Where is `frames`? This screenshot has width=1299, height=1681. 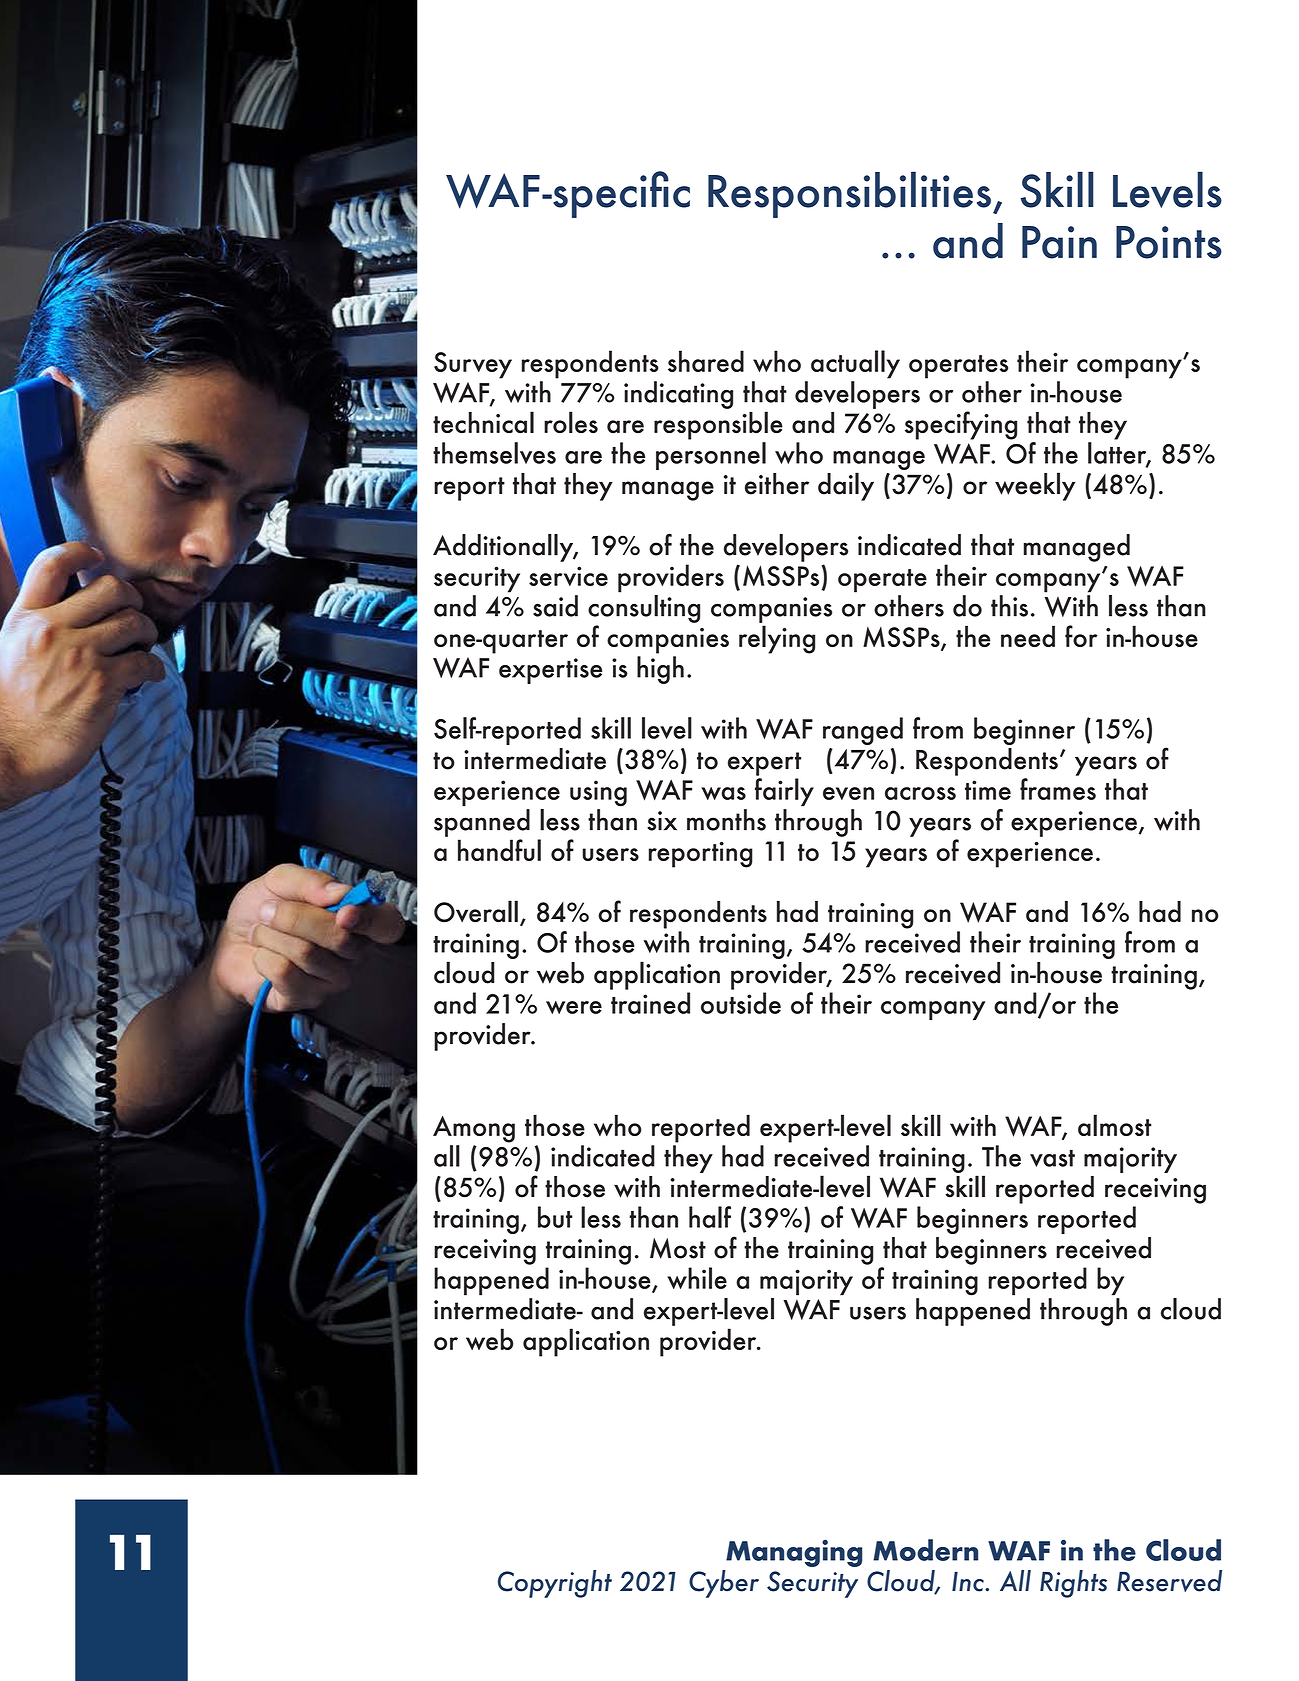 frames is located at coordinates (1058, 789).
